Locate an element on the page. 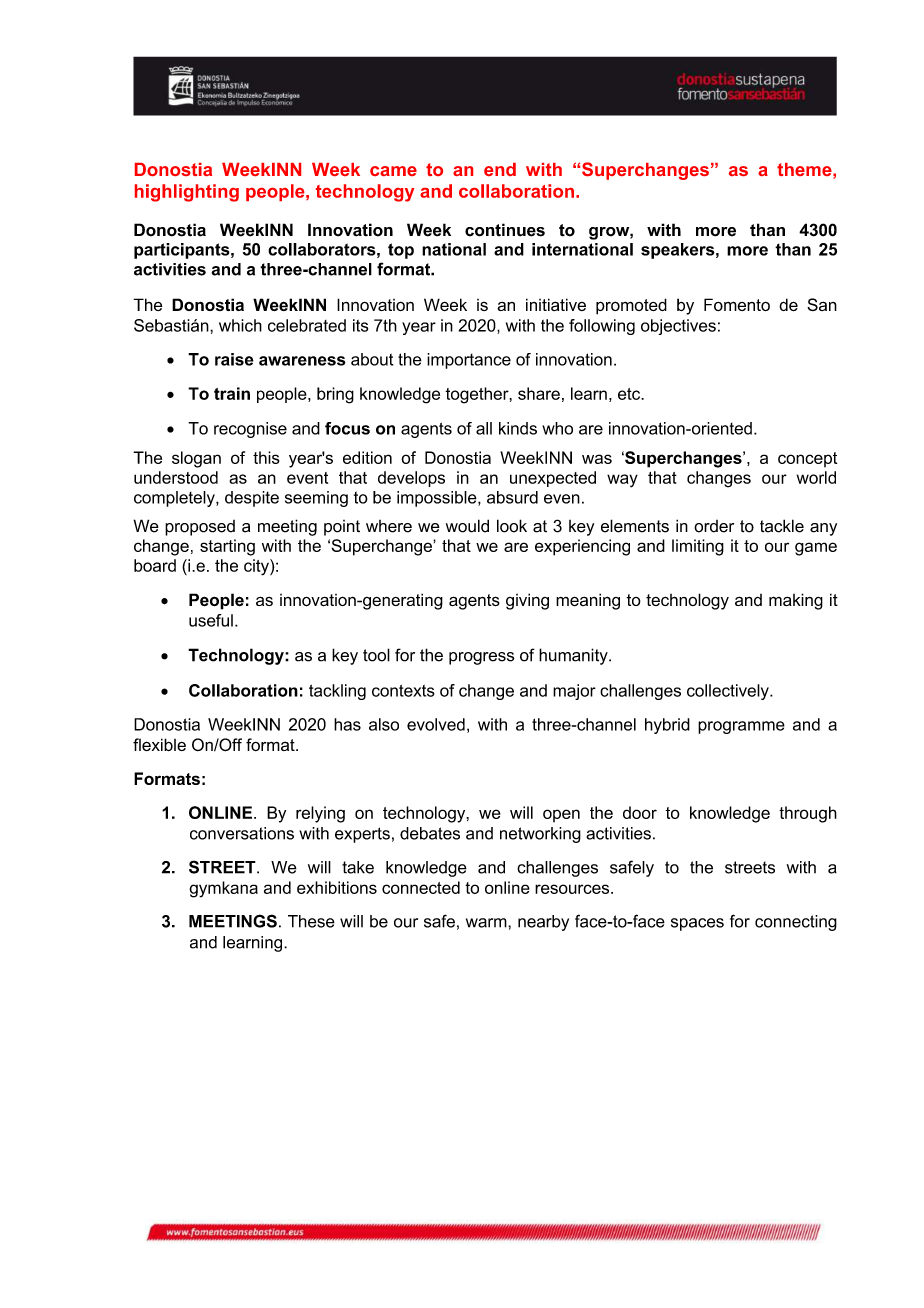 This document has width=924, height=1308. end is located at coordinates (500, 169).
